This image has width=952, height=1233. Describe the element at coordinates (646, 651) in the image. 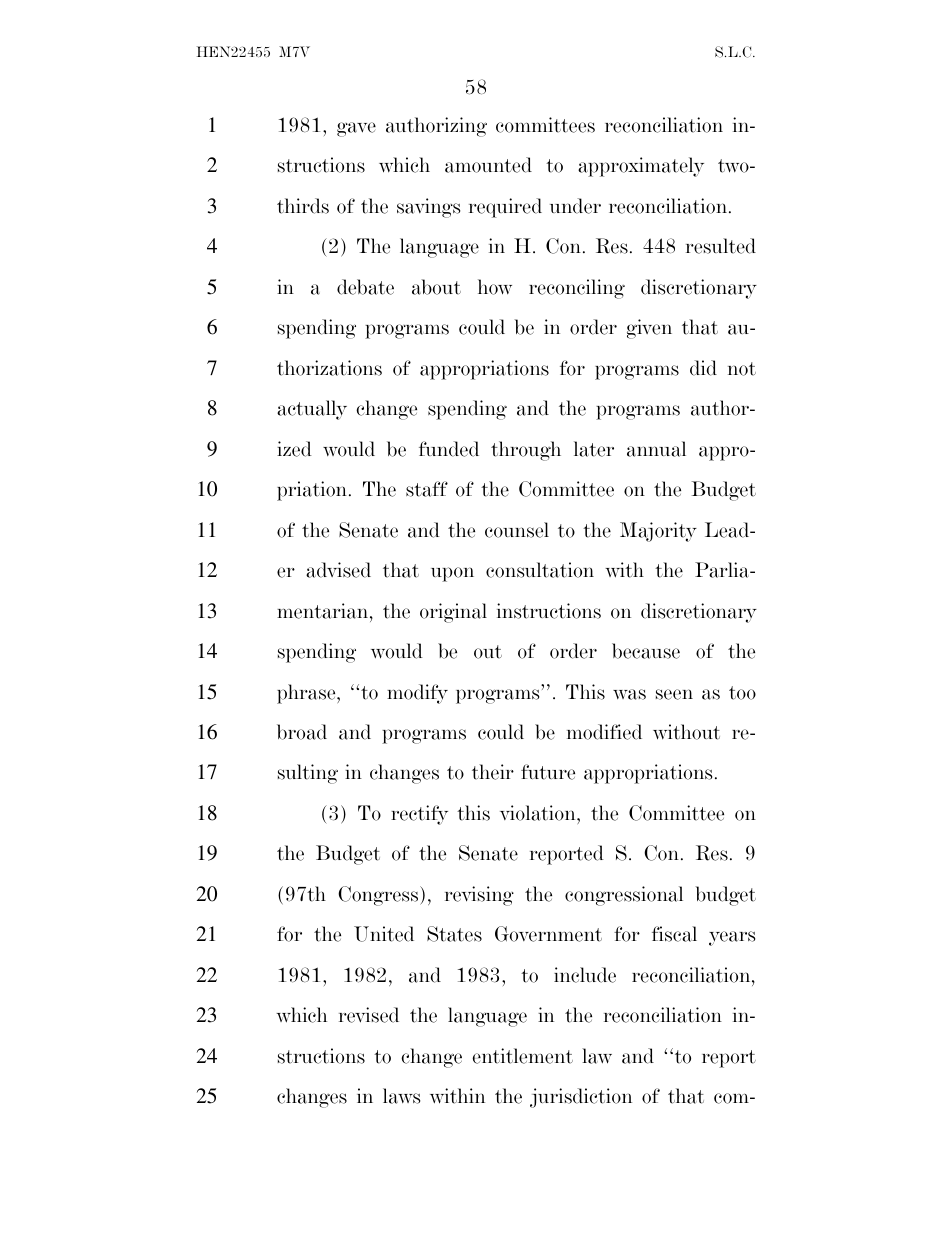

I see `because` at that location.
